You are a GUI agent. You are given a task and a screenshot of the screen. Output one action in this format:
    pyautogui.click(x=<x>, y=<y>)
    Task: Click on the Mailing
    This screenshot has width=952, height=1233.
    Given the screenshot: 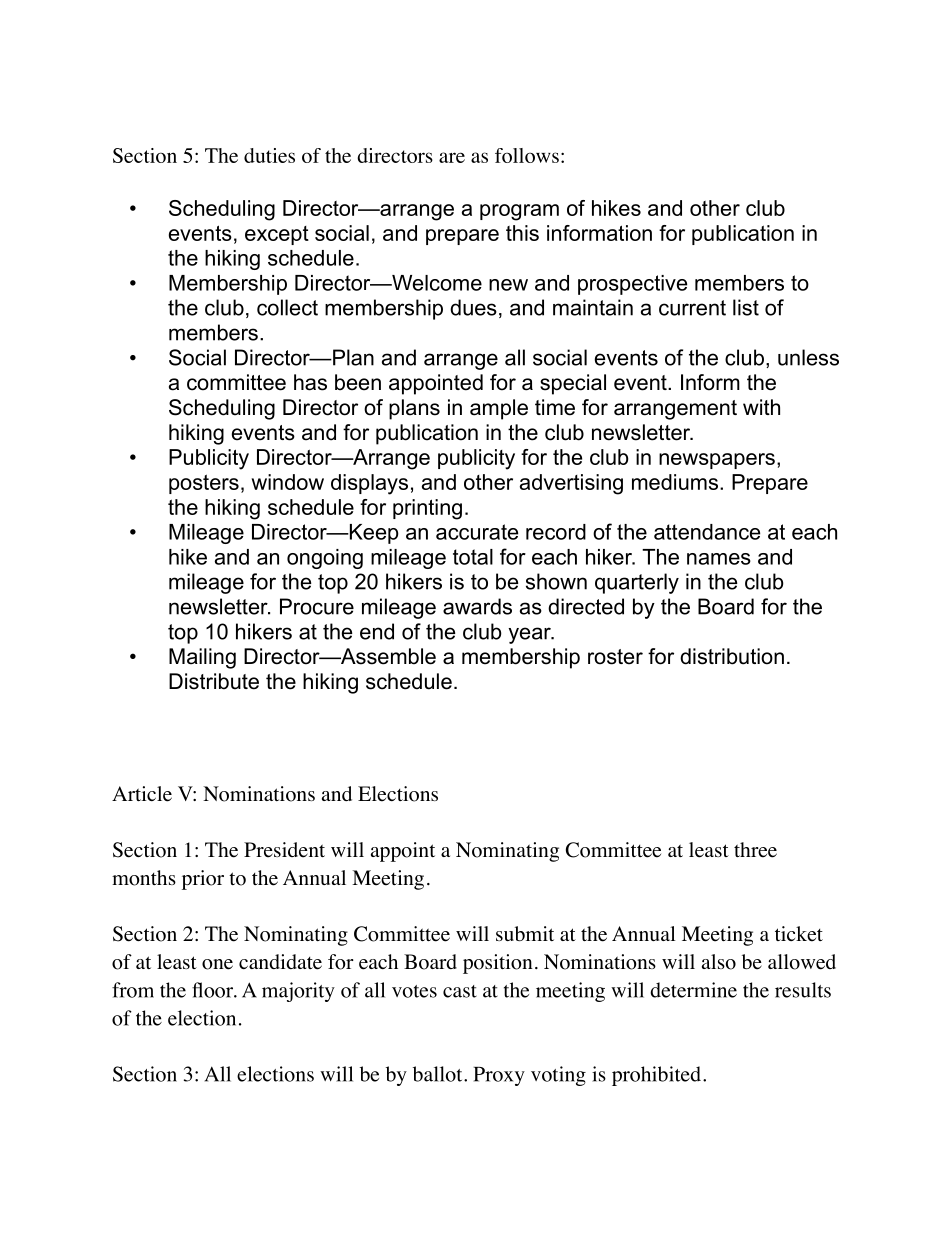 What is the action you would take?
    pyautogui.click(x=202, y=658)
